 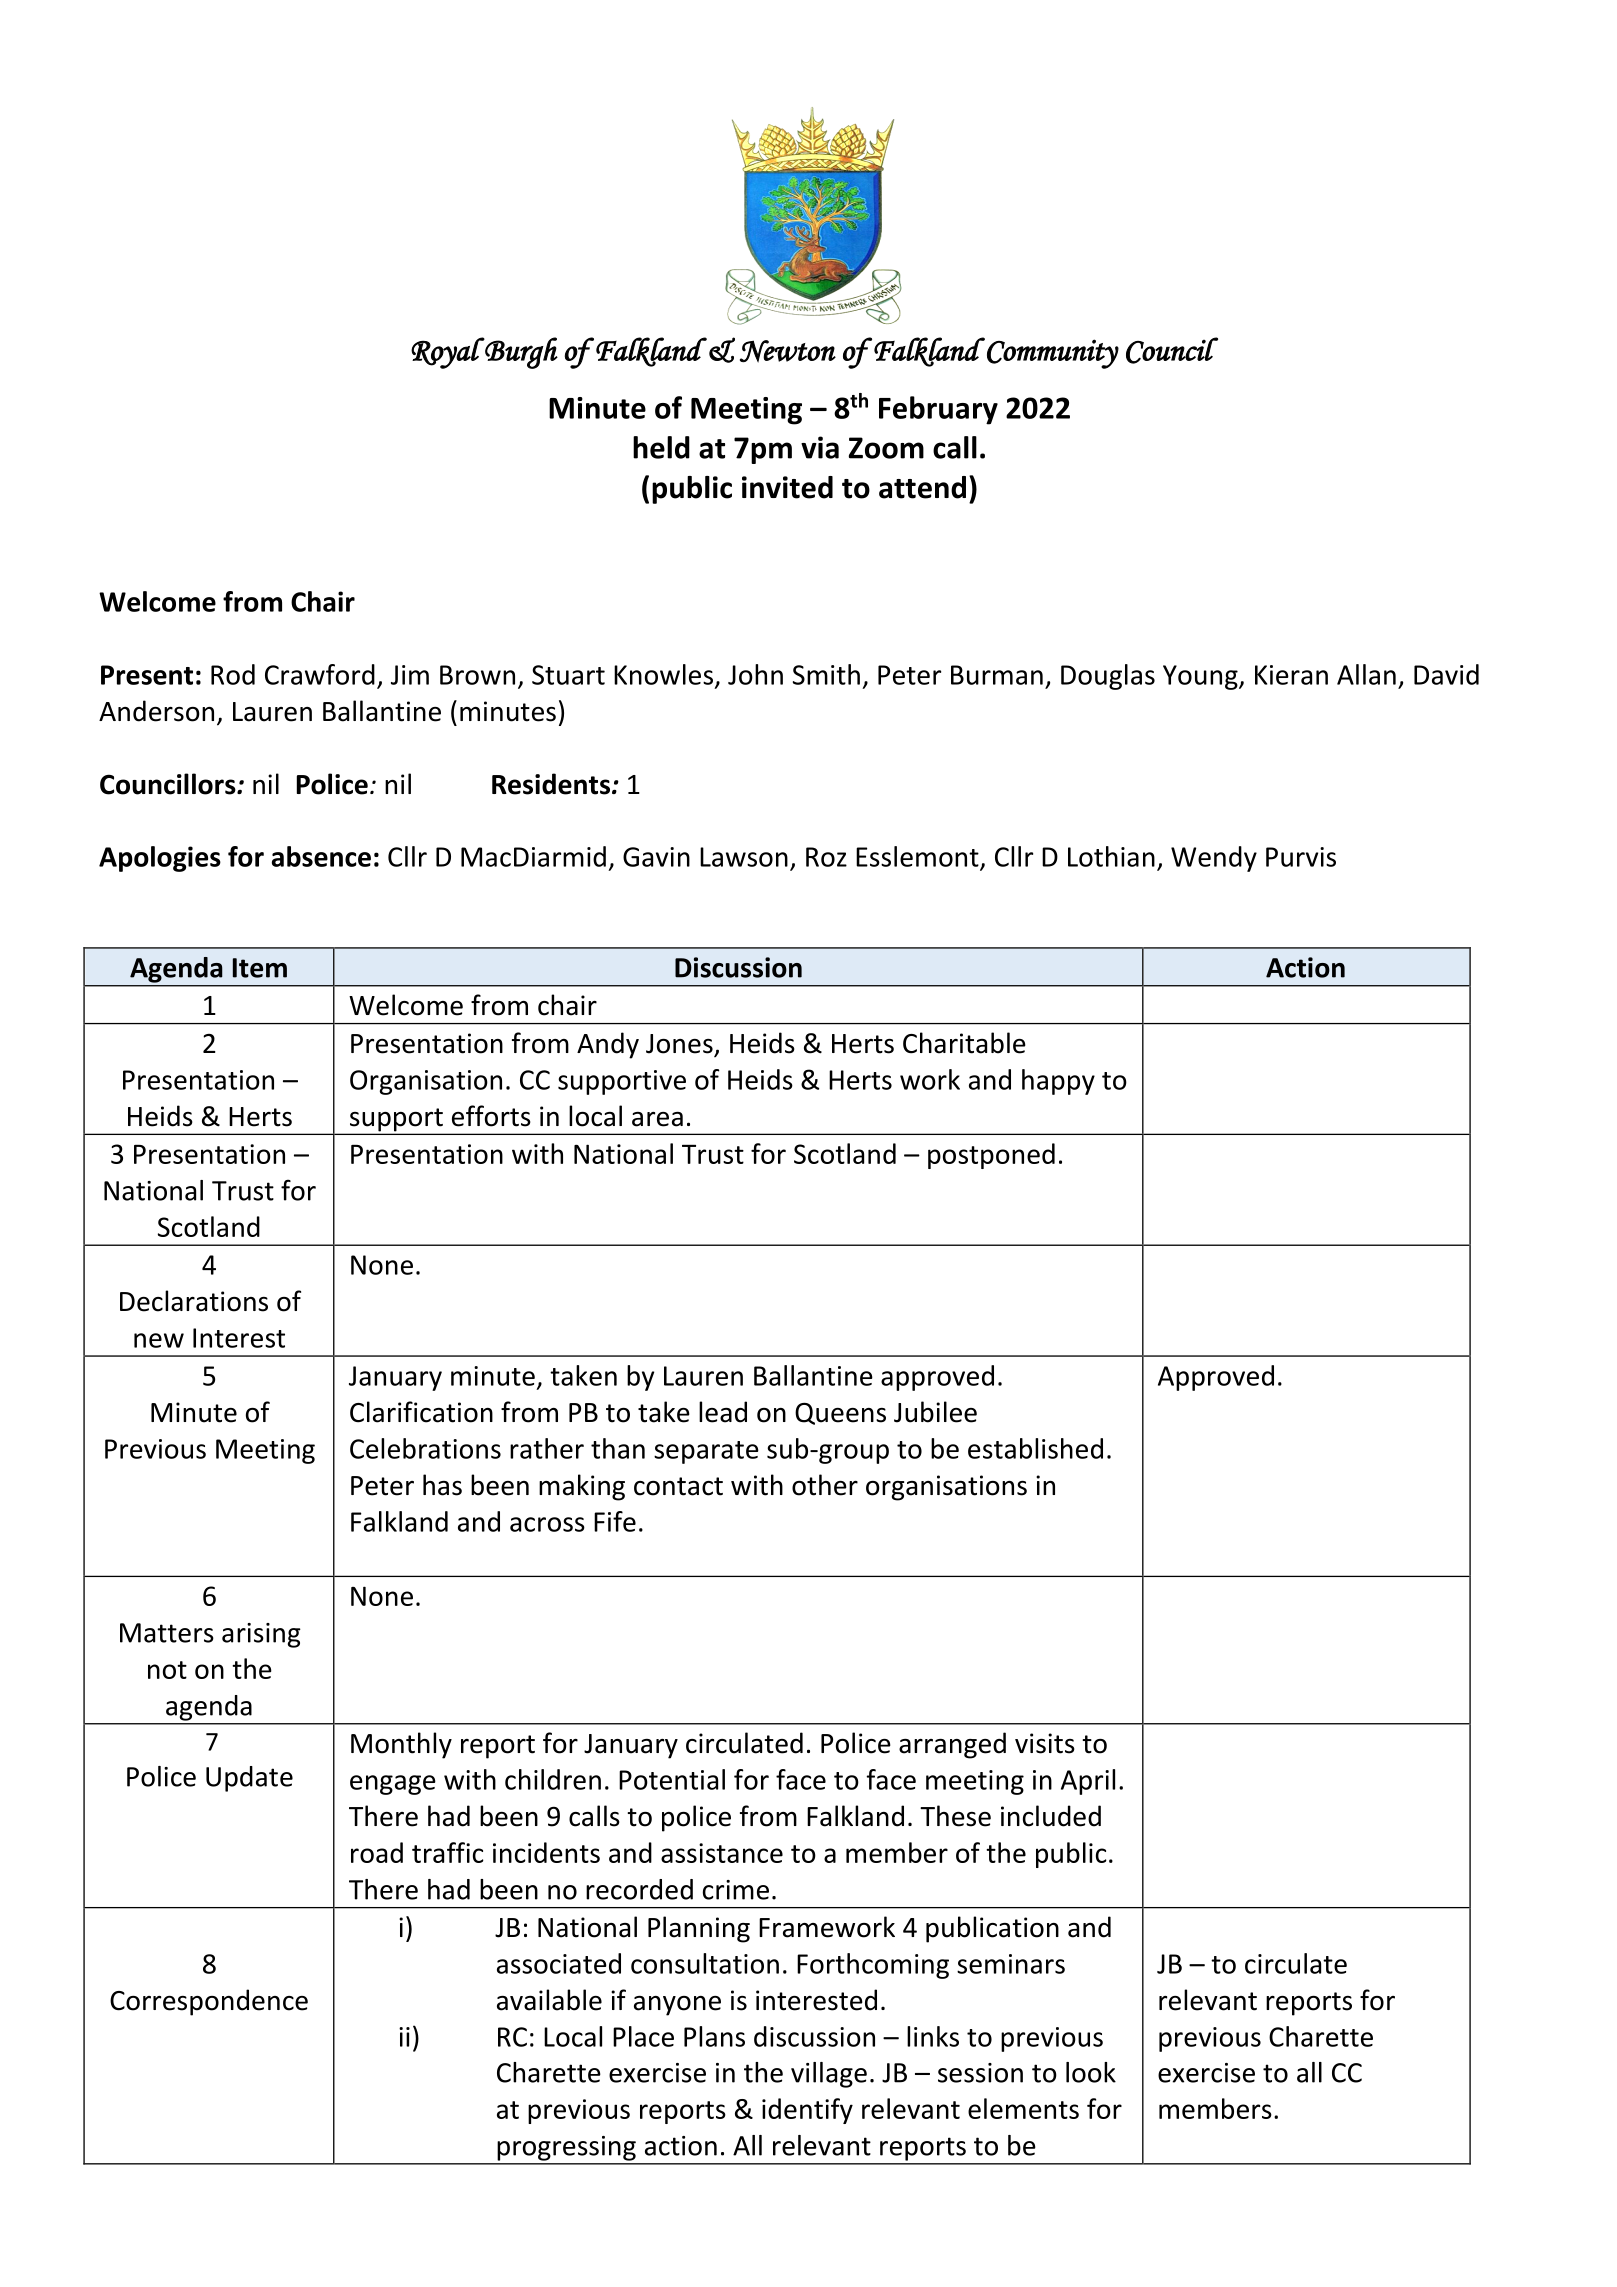 I want to click on Burgh, so click(x=520, y=353).
